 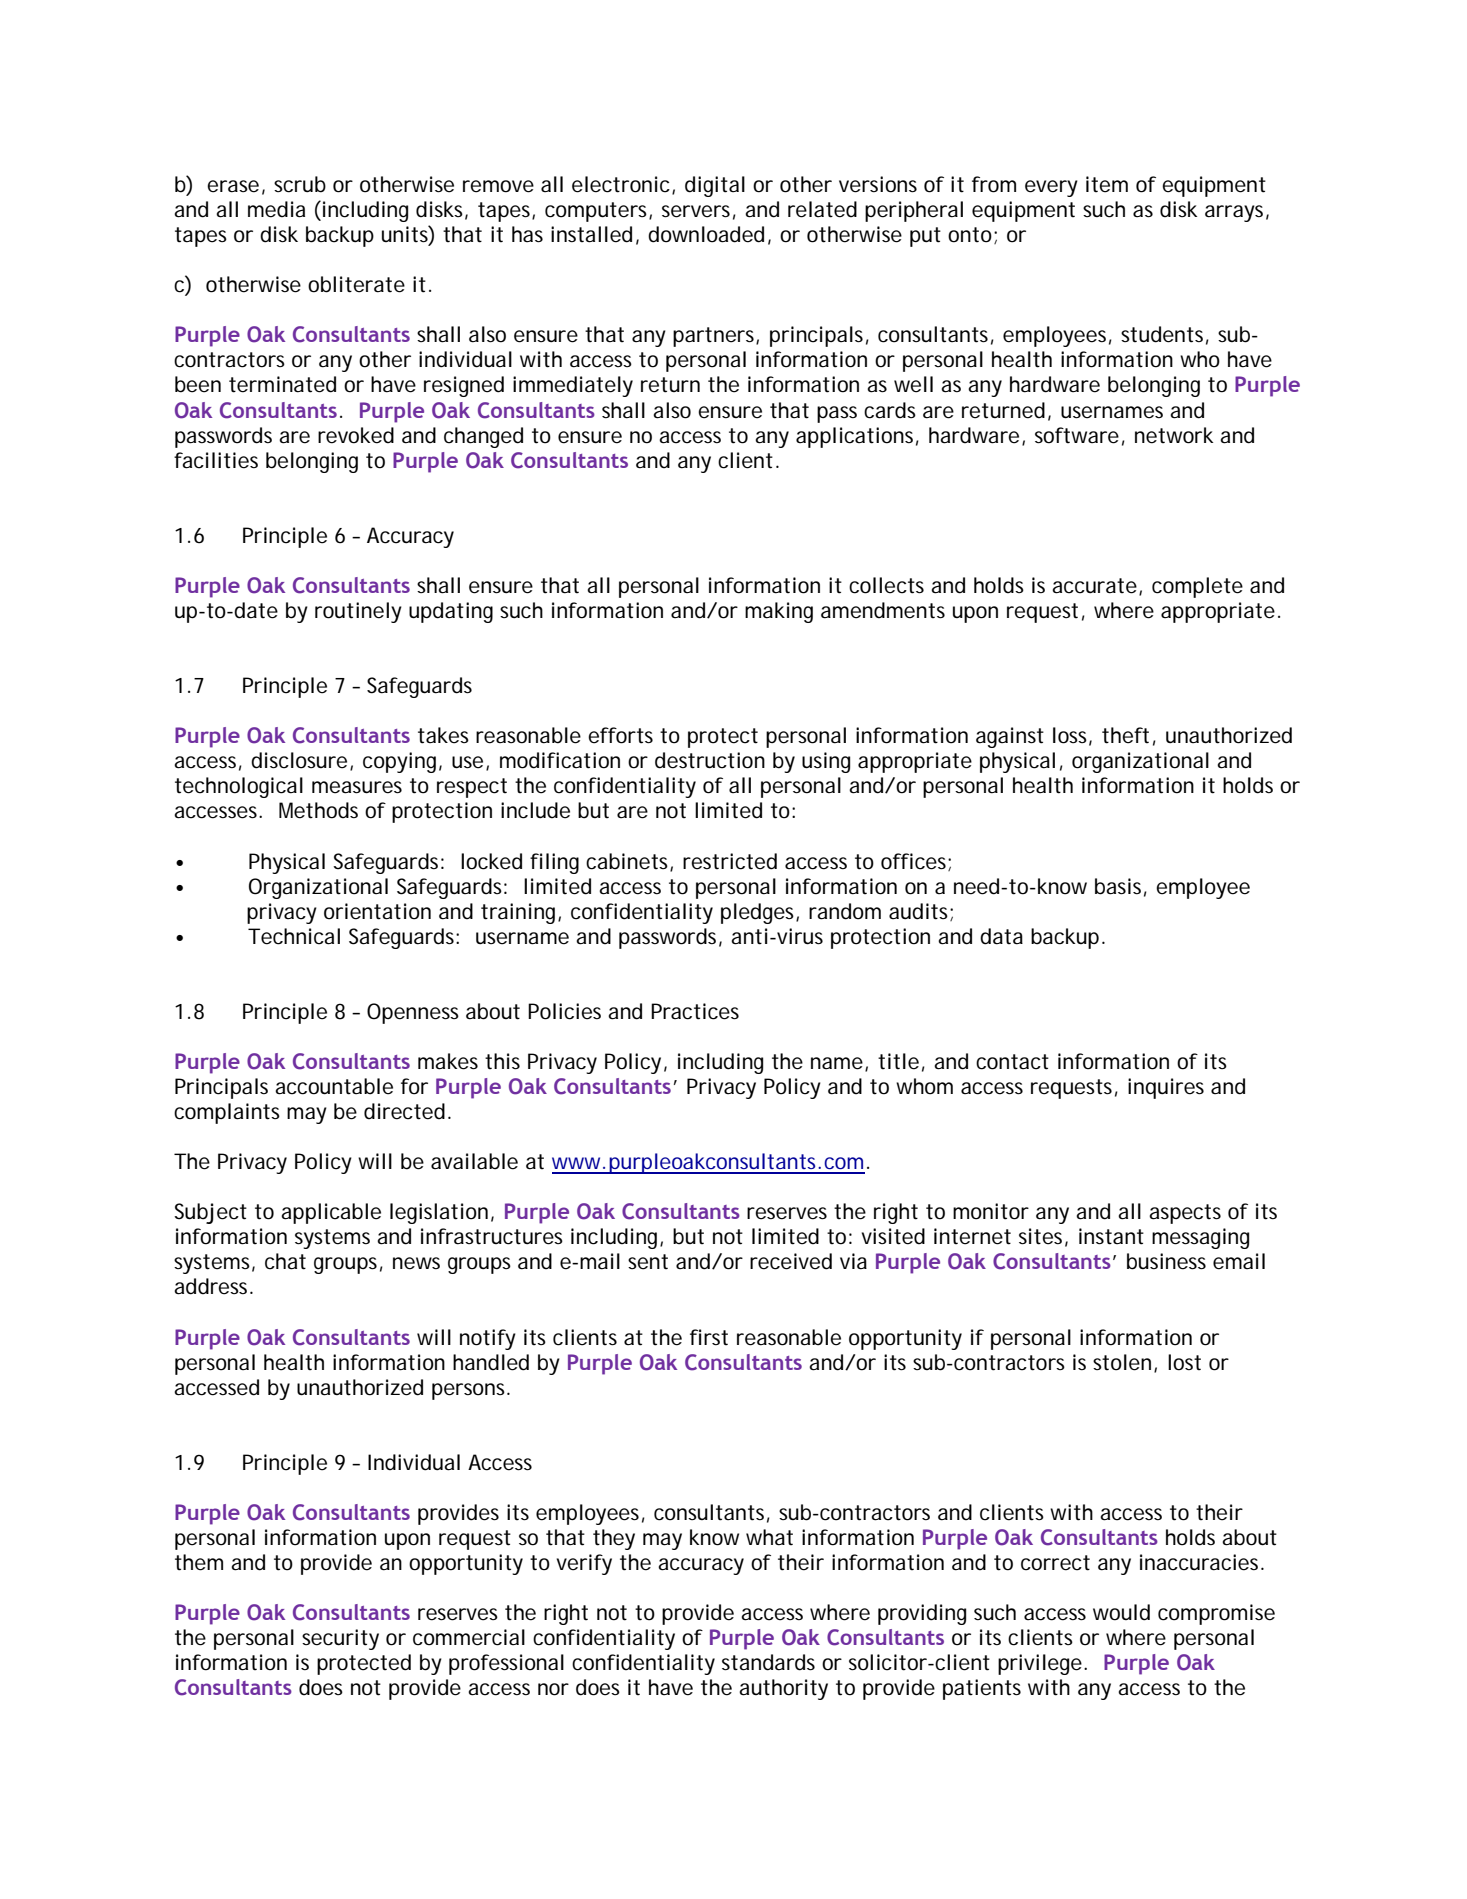 What do you see at coordinates (294, 936) in the screenshot?
I see `Technical` at bounding box center [294, 936].
